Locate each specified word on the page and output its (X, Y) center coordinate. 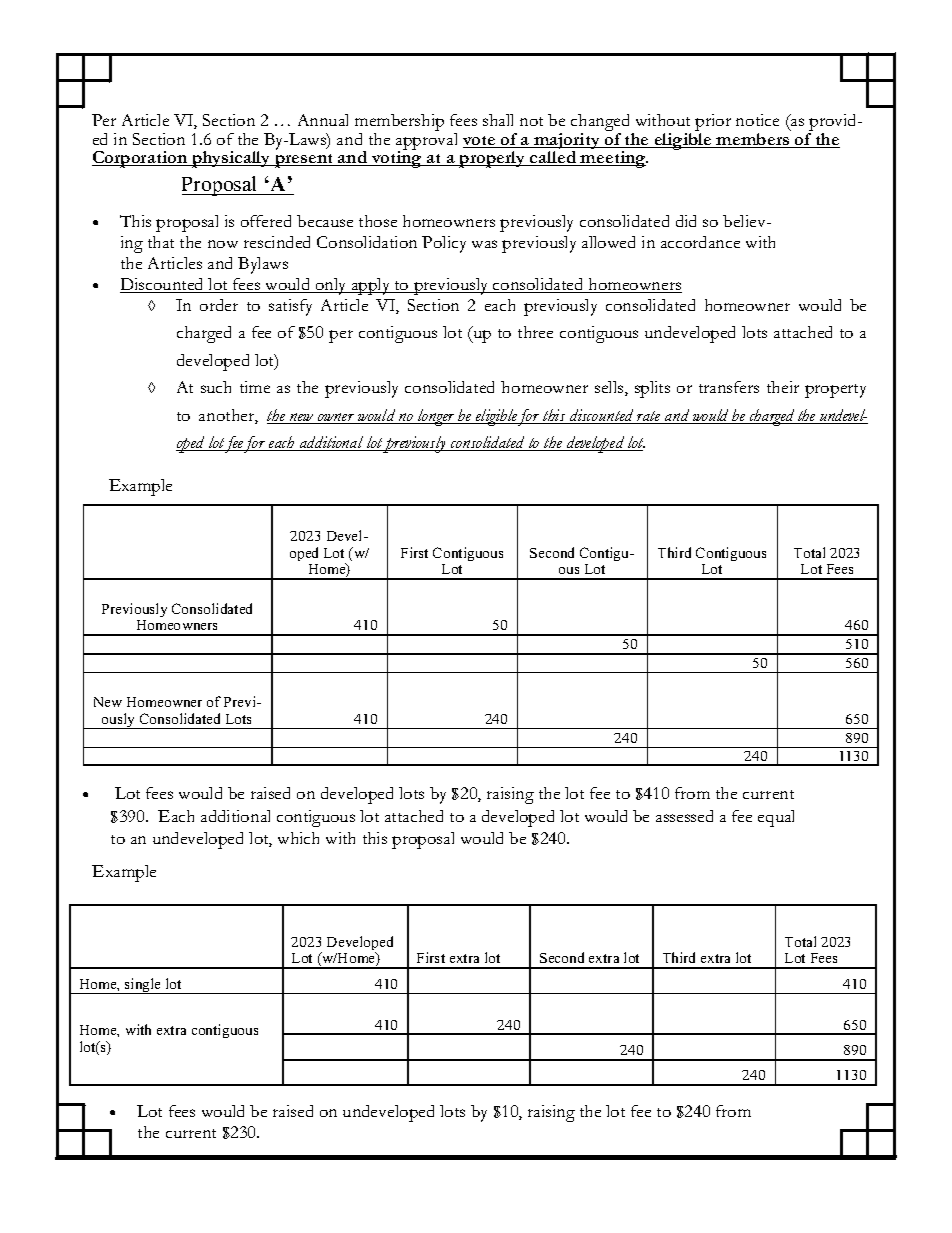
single (143, 986)
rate (649, 417)
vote (480, 142)
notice (757, 120)
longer (437, 417)
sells (610, 388)
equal (776, 818)
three (535, 332)
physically (231, 159)
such (216, 387)
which (298, 838)
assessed (684, 816)
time (255, 387)
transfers (729, 387)
